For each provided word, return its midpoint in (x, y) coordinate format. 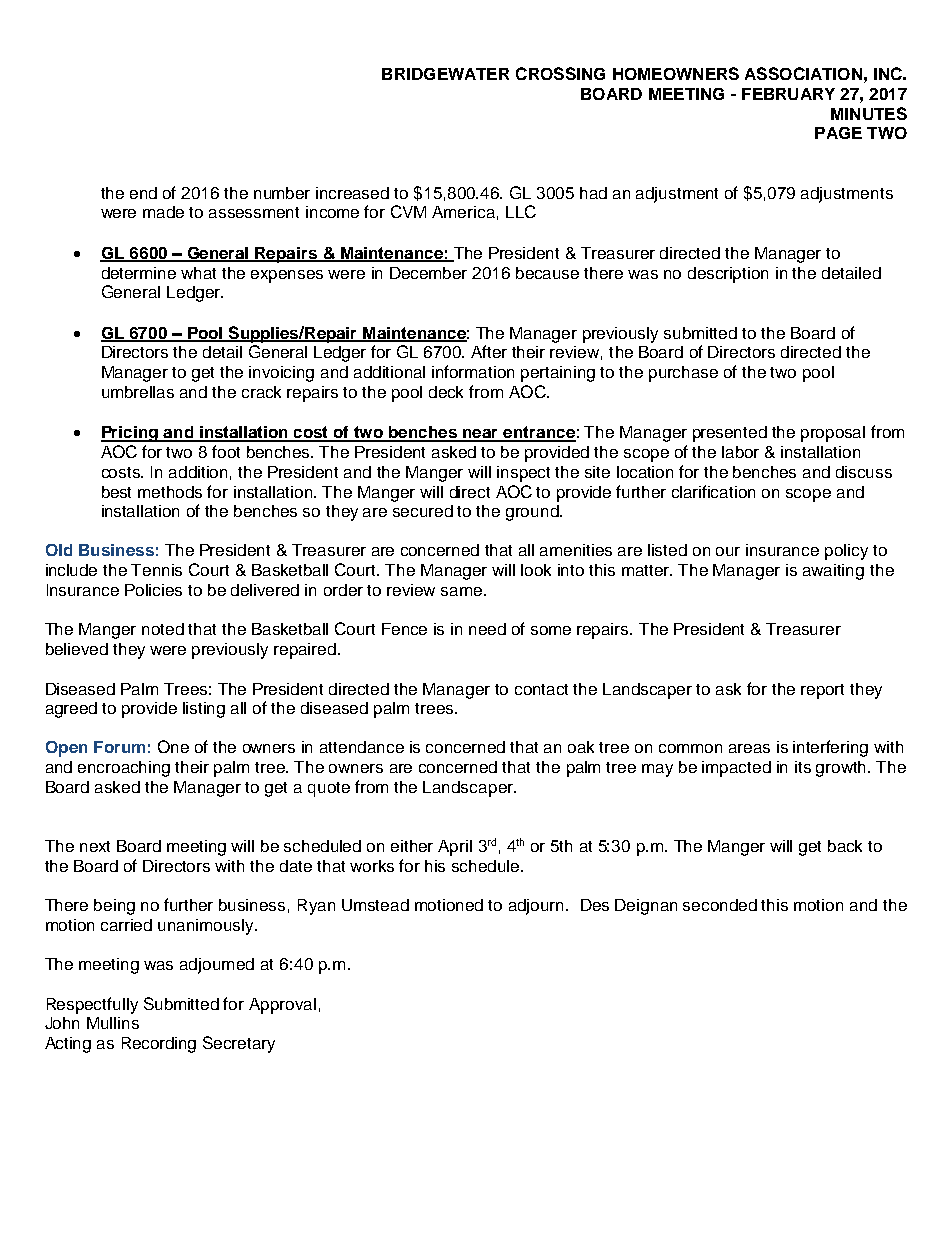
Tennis (156, 570)
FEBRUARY (788, 94)
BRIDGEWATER (445, 74)
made (163, 212)
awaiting (833, 572)
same (463, 591)
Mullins (113, 1023)
